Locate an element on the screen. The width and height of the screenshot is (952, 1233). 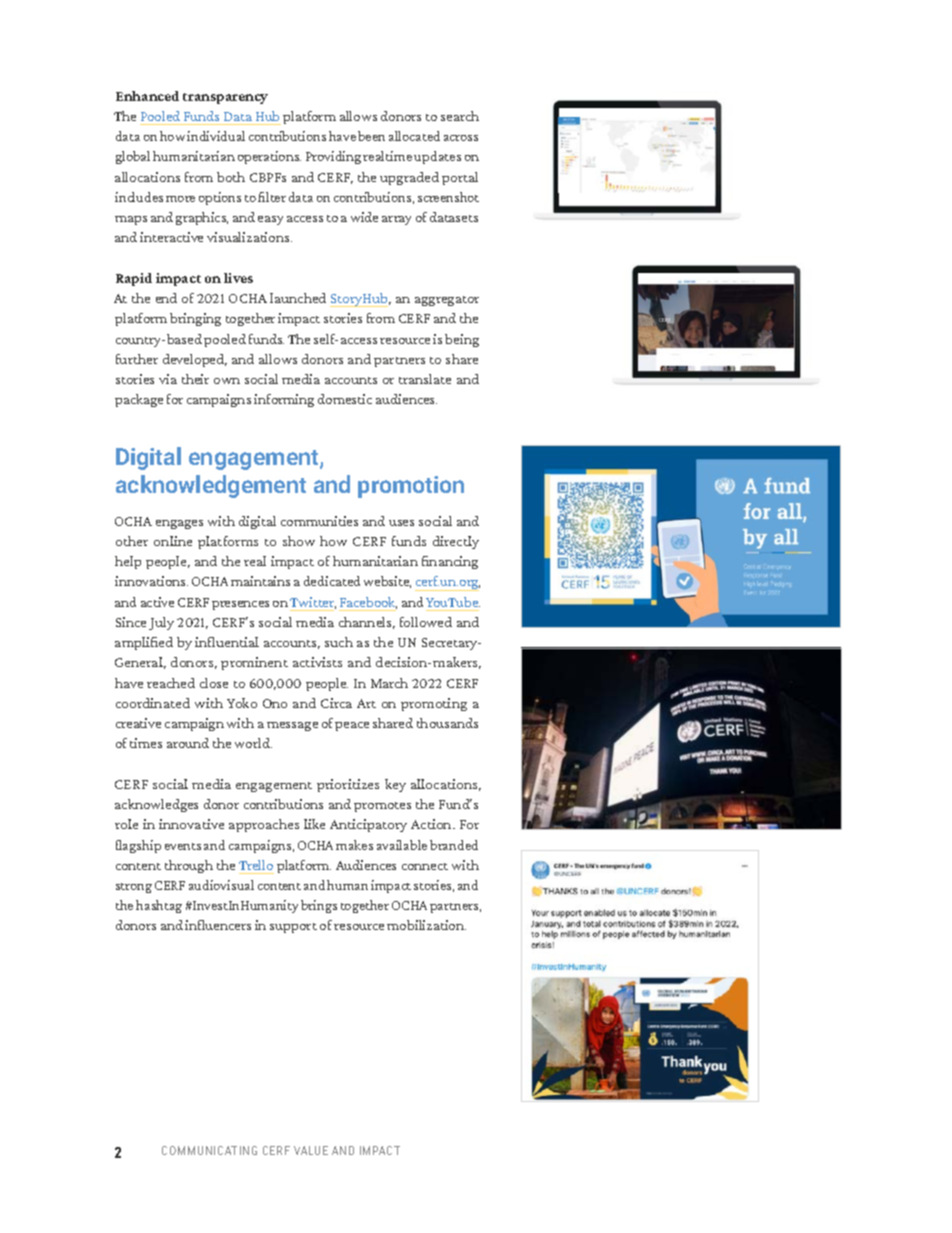
July is located at coordinates (161, 623).
